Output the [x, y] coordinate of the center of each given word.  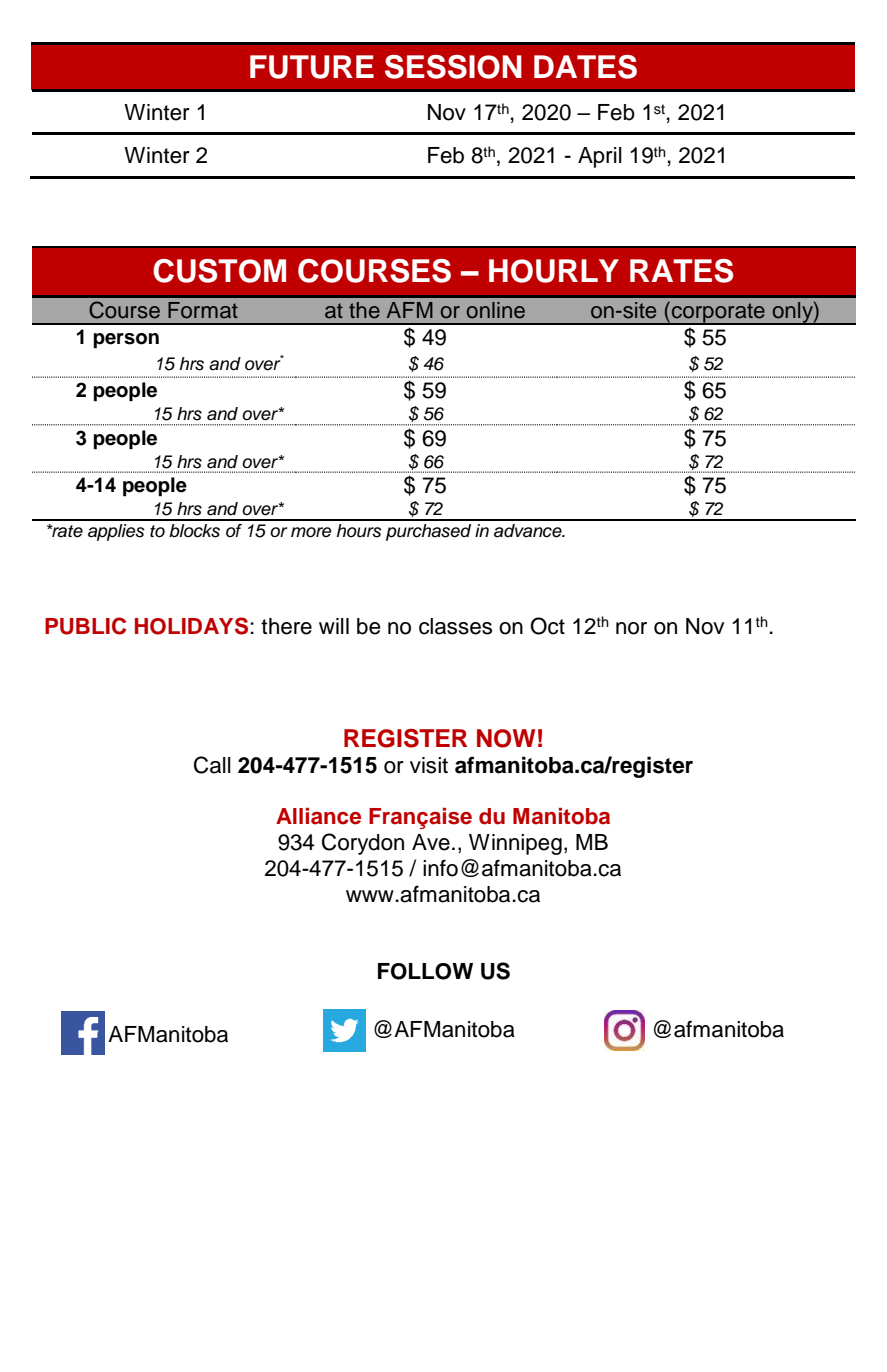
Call [212, 765]
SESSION [453, 67]
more [311, 532]
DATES [585, 67]
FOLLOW [425, 971]
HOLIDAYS [191, 626]
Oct [547, 626]
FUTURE [312, 67]
